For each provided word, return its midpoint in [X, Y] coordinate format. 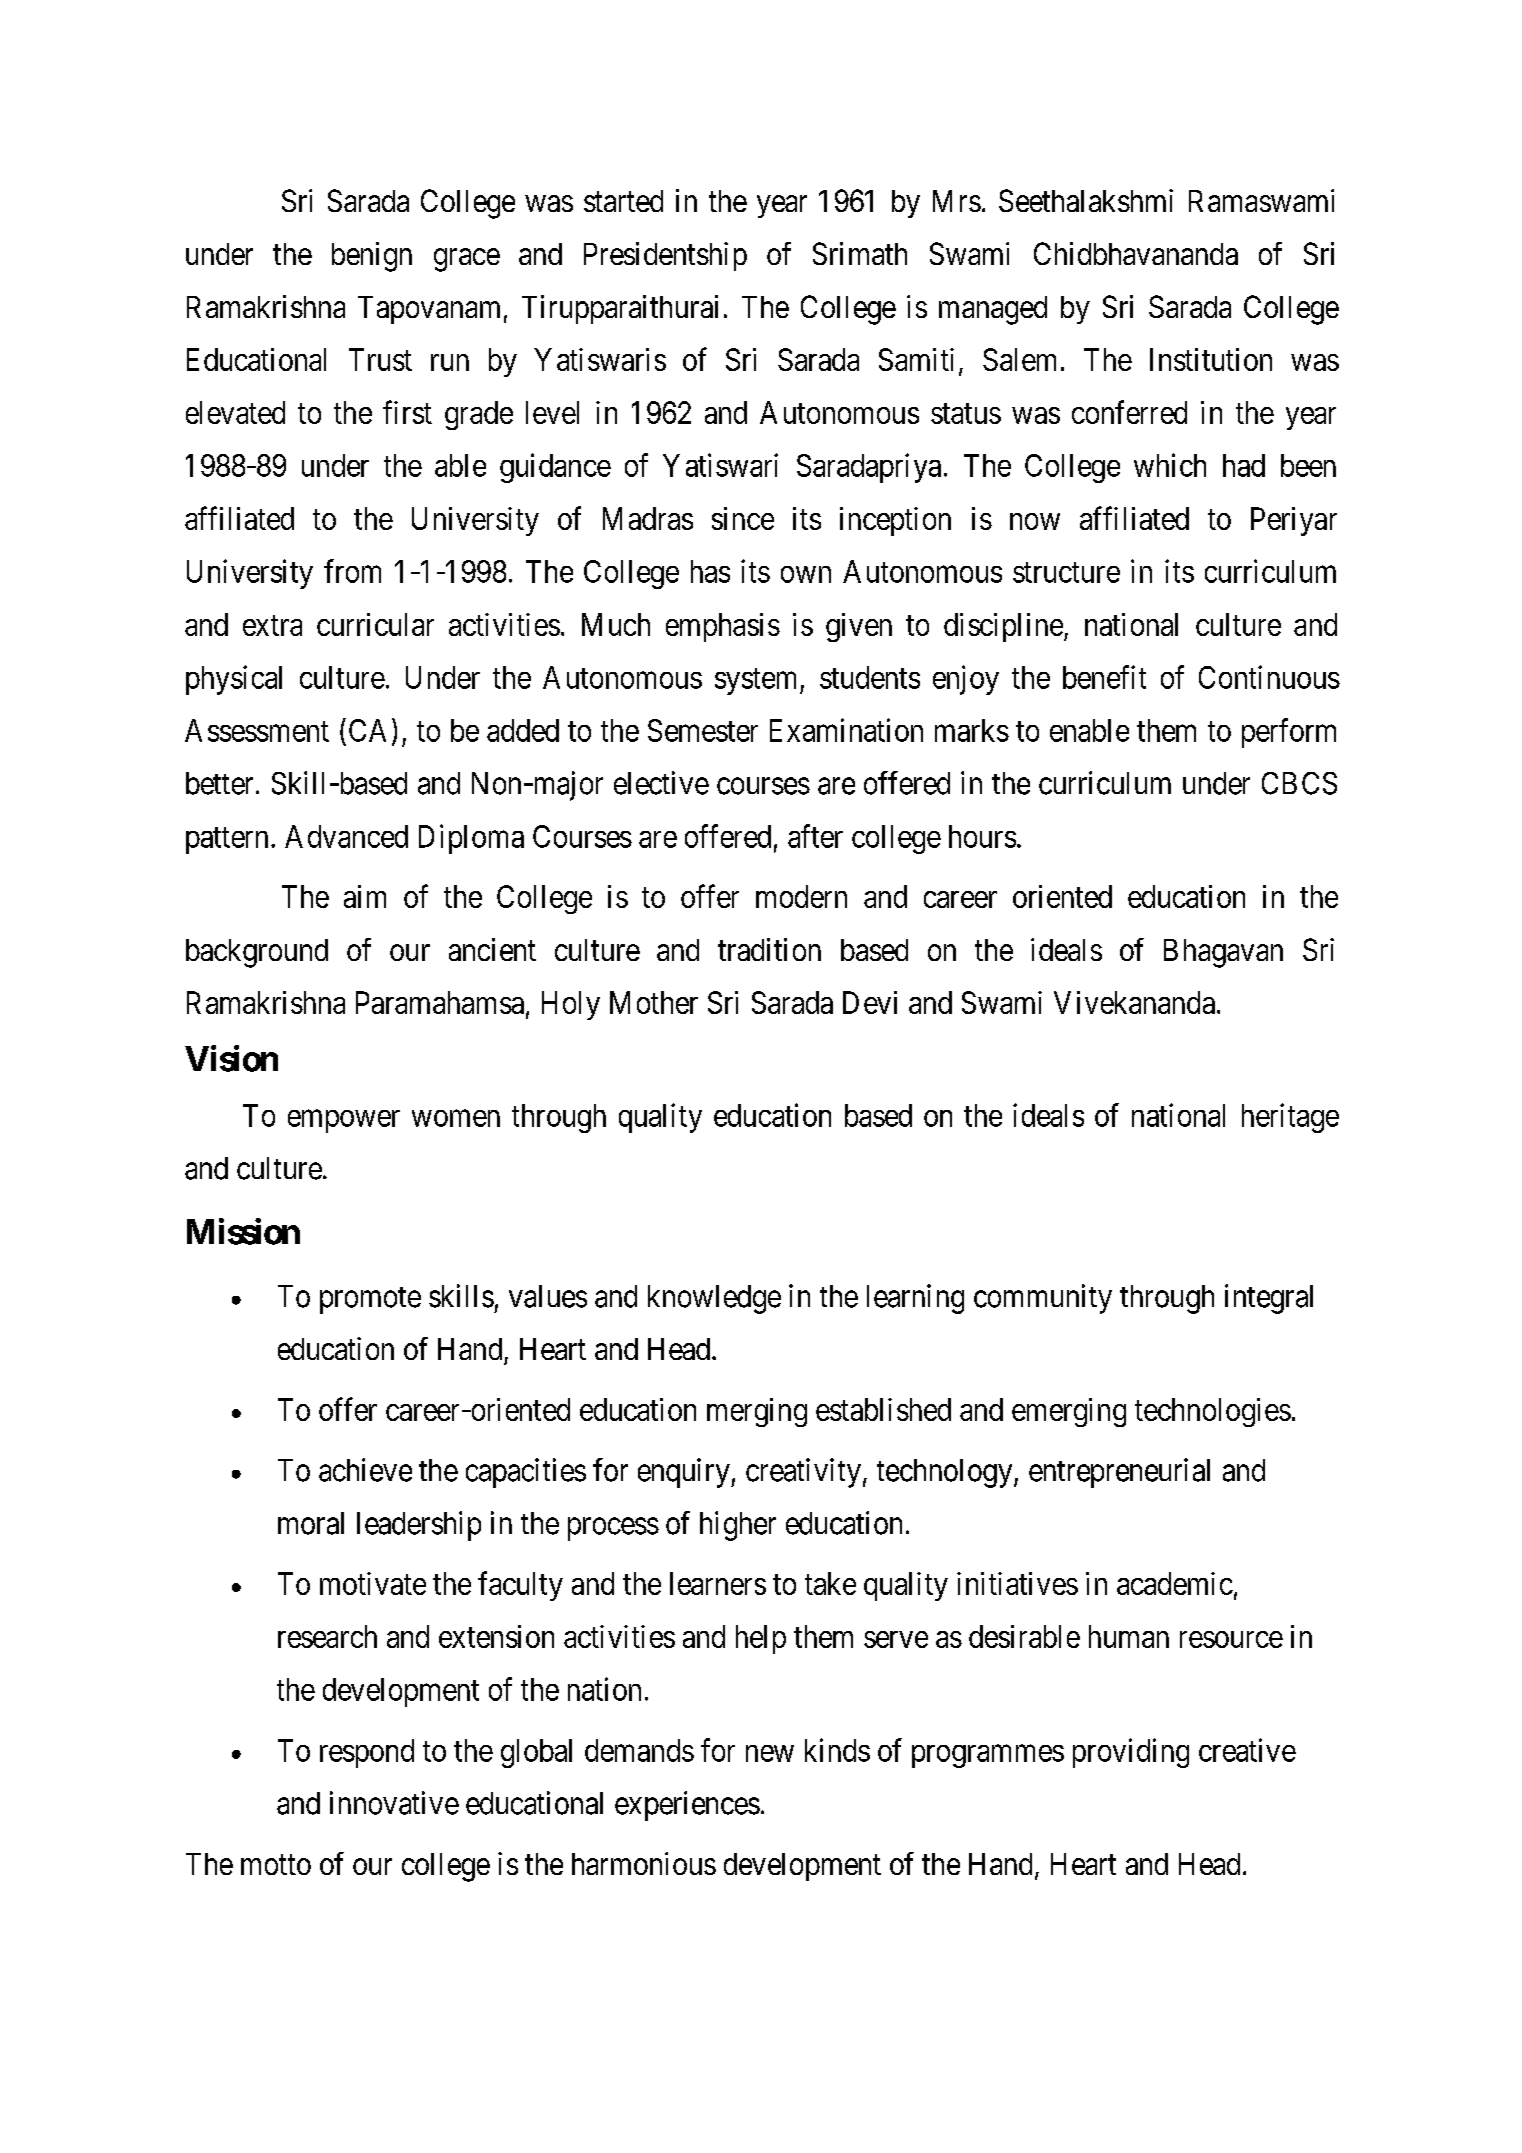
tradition [769, 949]
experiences [687, 1806]
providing [1131, 1753]
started [623, 201]
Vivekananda [1134, 1002]
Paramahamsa [440, 1002]
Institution [1211, 359]
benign [372, 257]
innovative [394, 1803]
